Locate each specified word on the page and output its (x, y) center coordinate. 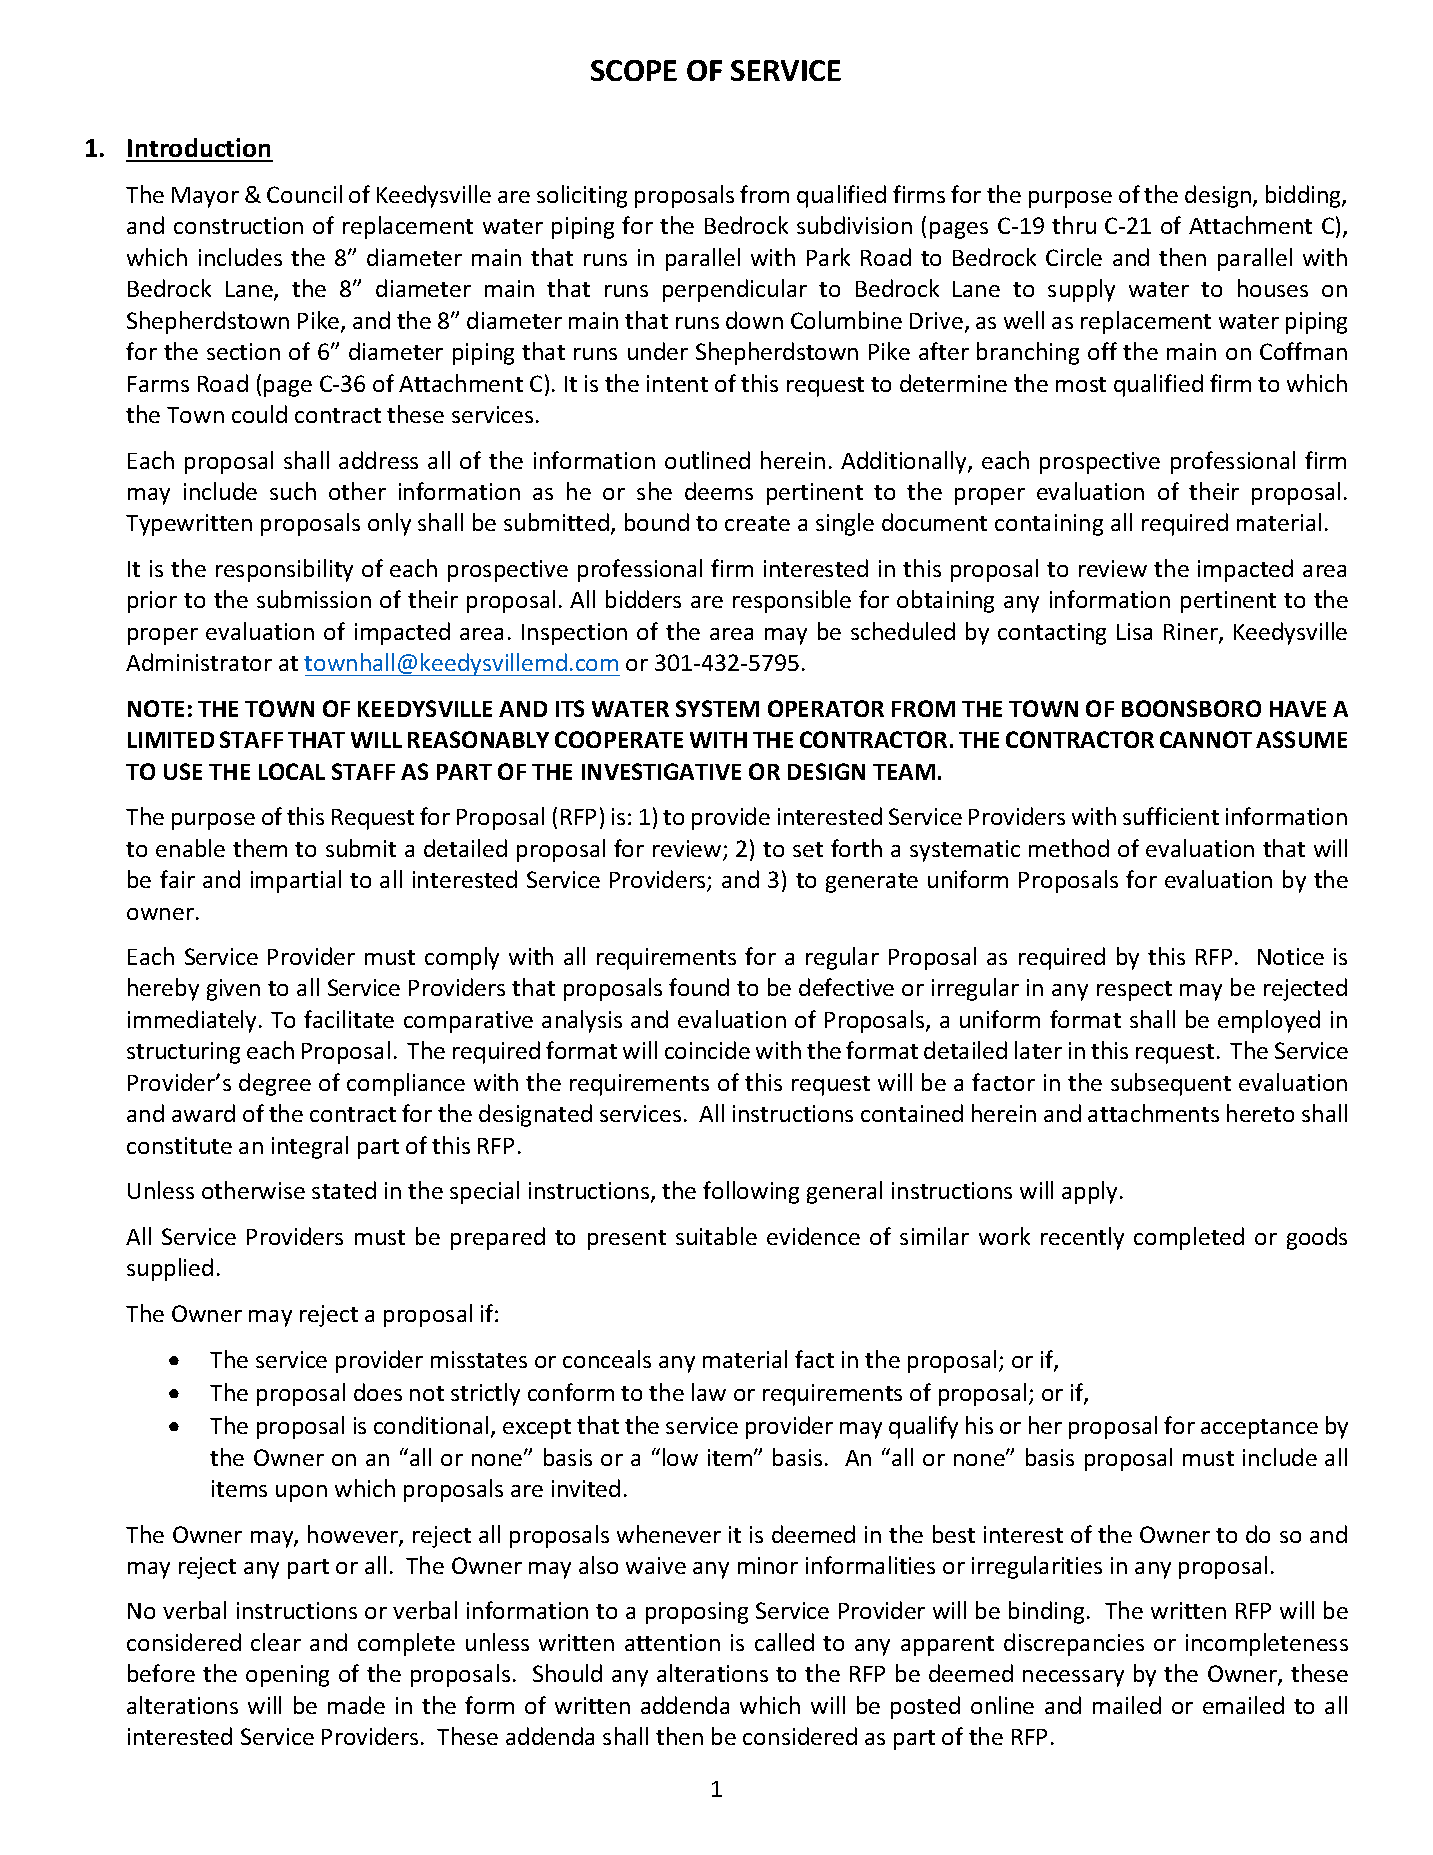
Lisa (1134, 631)
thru (1074, 225)
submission (314, 599)
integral (310, 1147)
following (751, 1192)
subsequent (1171, 1084)
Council (304, 194)
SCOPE (634, 70)
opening (287, 1676)
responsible (792, 601)
